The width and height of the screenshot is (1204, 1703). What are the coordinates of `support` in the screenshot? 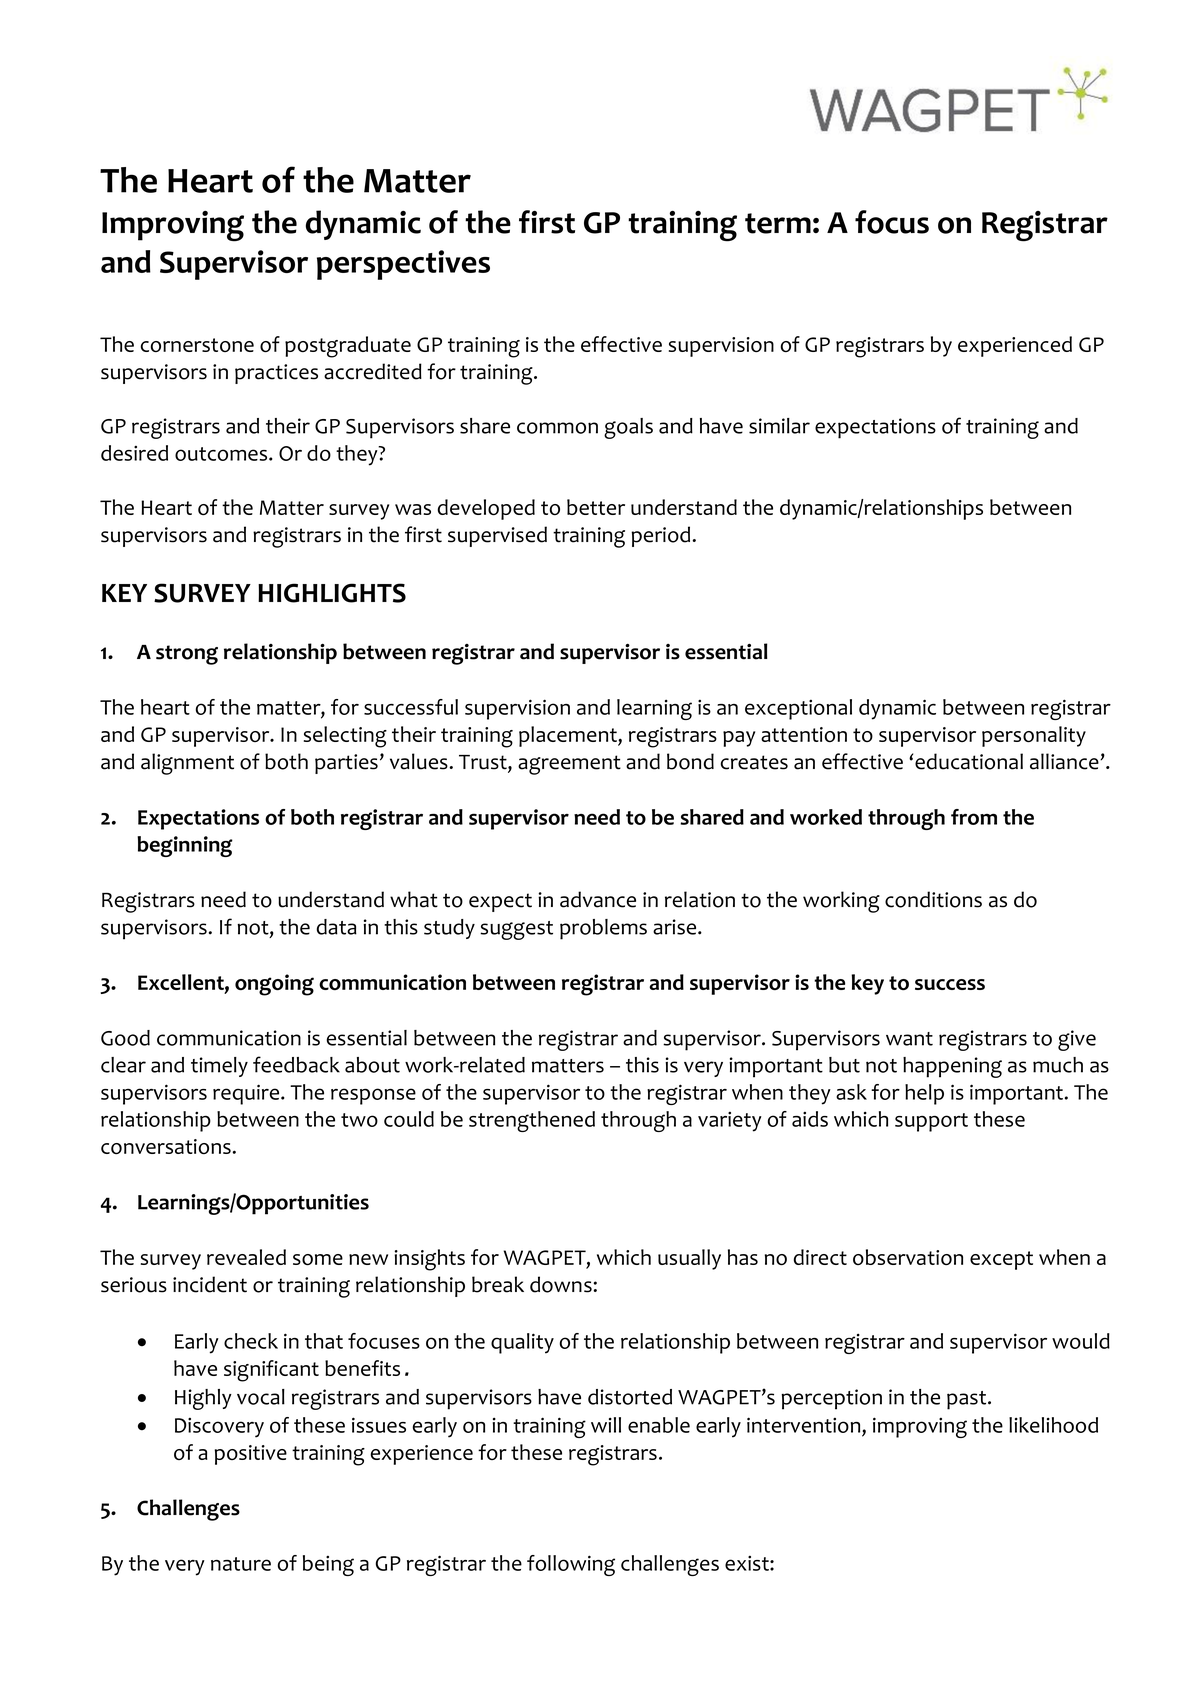 It's located at (931, 1122).
